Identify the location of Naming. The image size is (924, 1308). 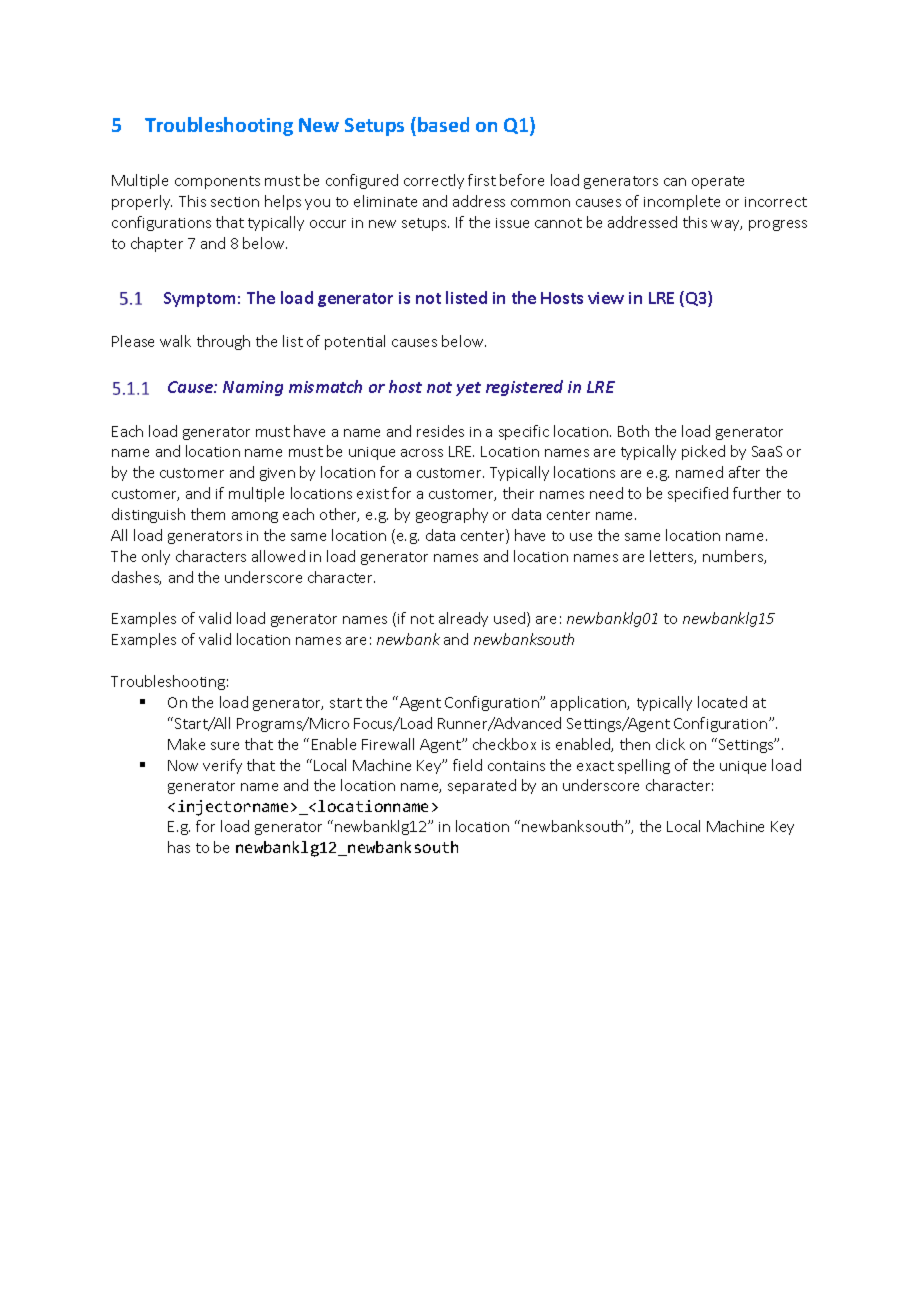
(253, 388).
